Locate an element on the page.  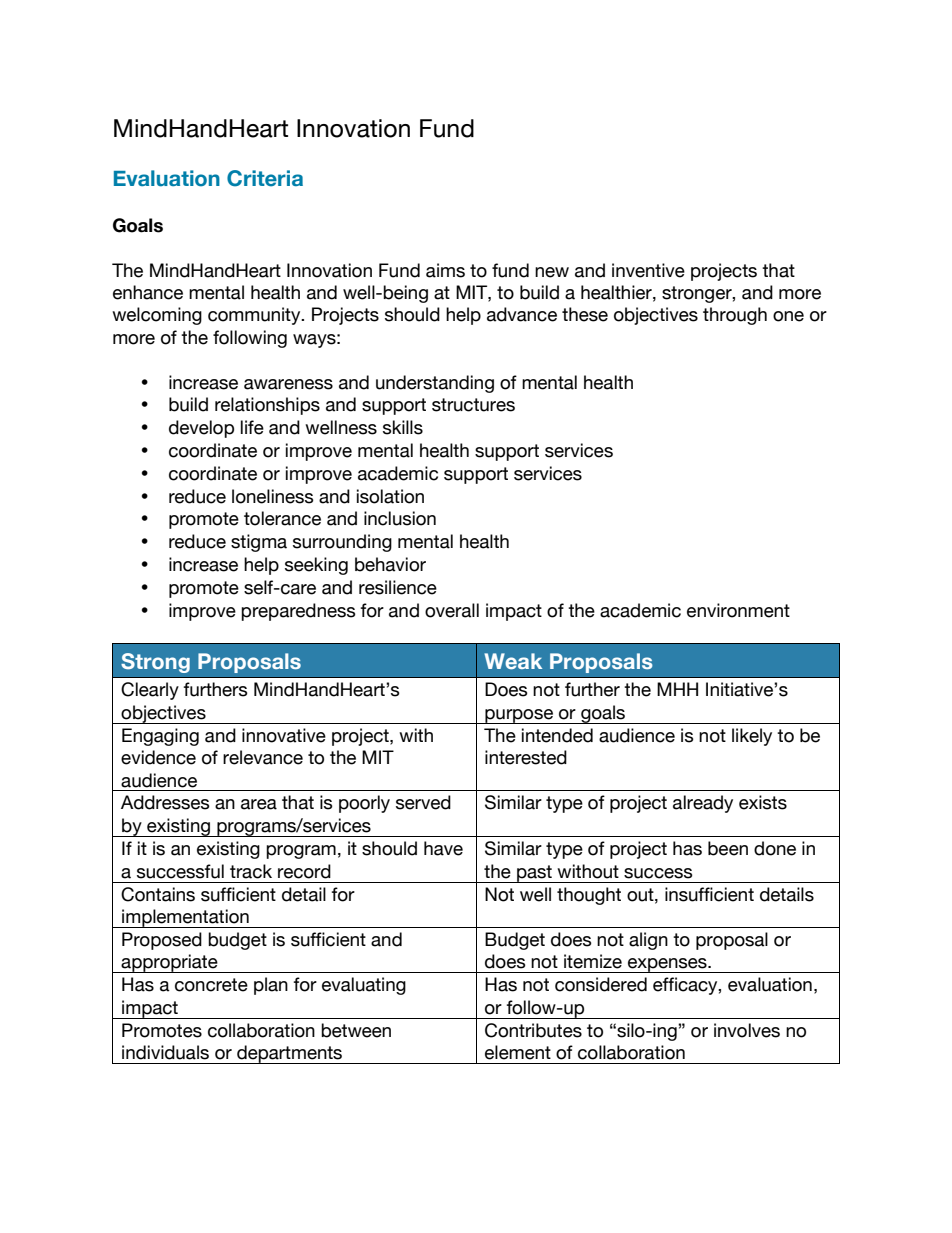
environment is located at coordinates (738, 610).
